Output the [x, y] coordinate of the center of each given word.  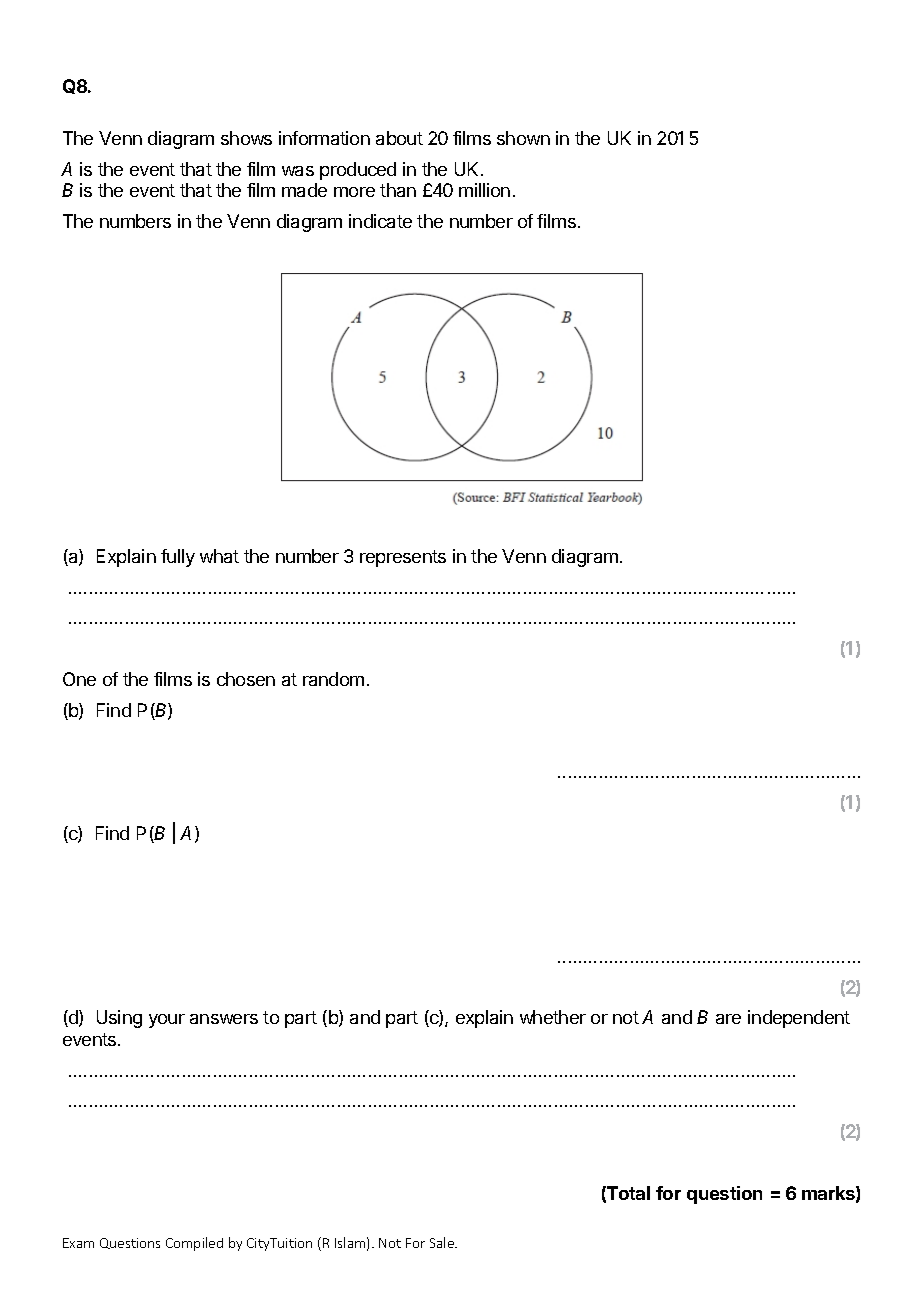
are [728, 1019]
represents [403, 558]
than [398, 190]
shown [523, 138]
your [167, 1021]
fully [178, 558]
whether [553, 1017]
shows [246, 138]
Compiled [194, 1244]
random [333, 679]
